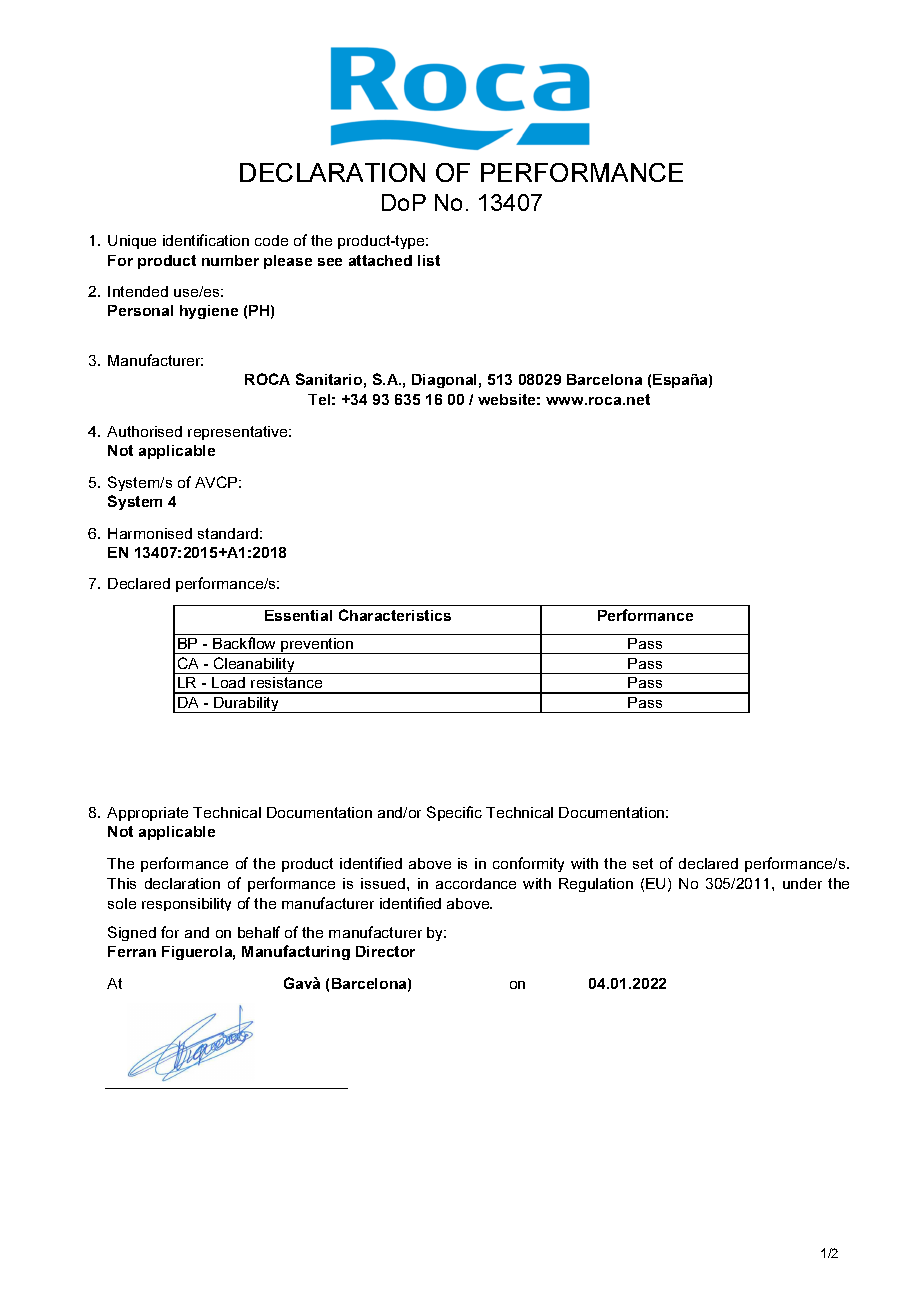 The width and height of the screenshot is (924, 1308). I want to click on representative, so click(239, 433).
